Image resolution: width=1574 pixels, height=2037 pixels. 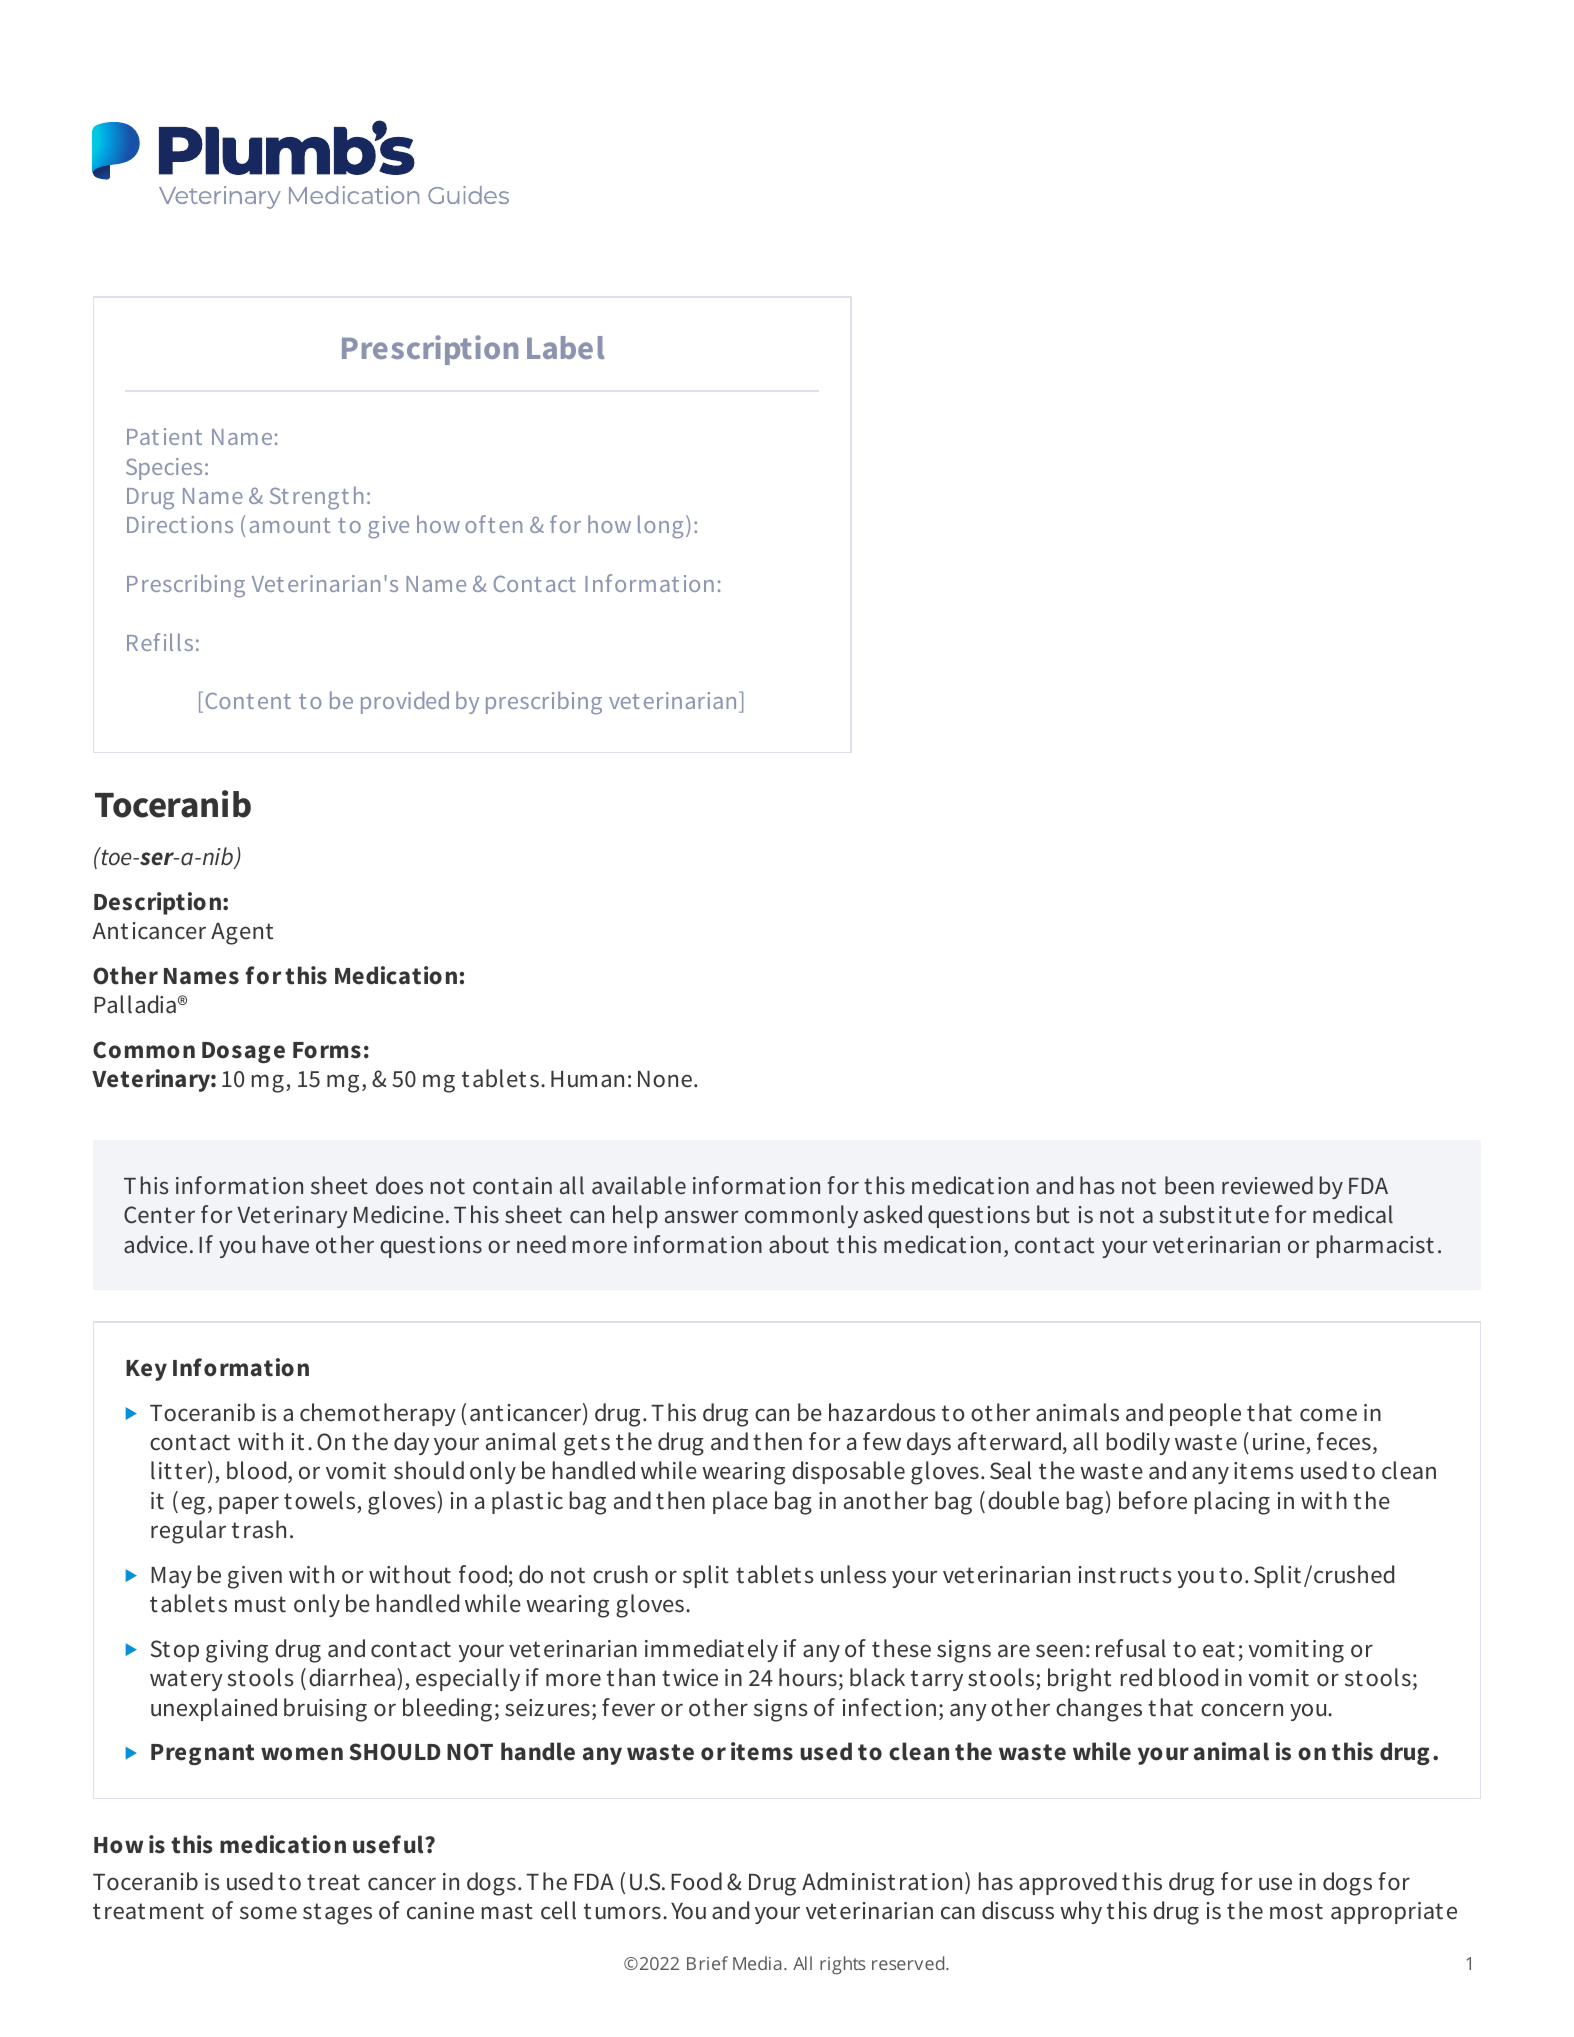 I want to click on answer, so click(x=702, y=1217).
